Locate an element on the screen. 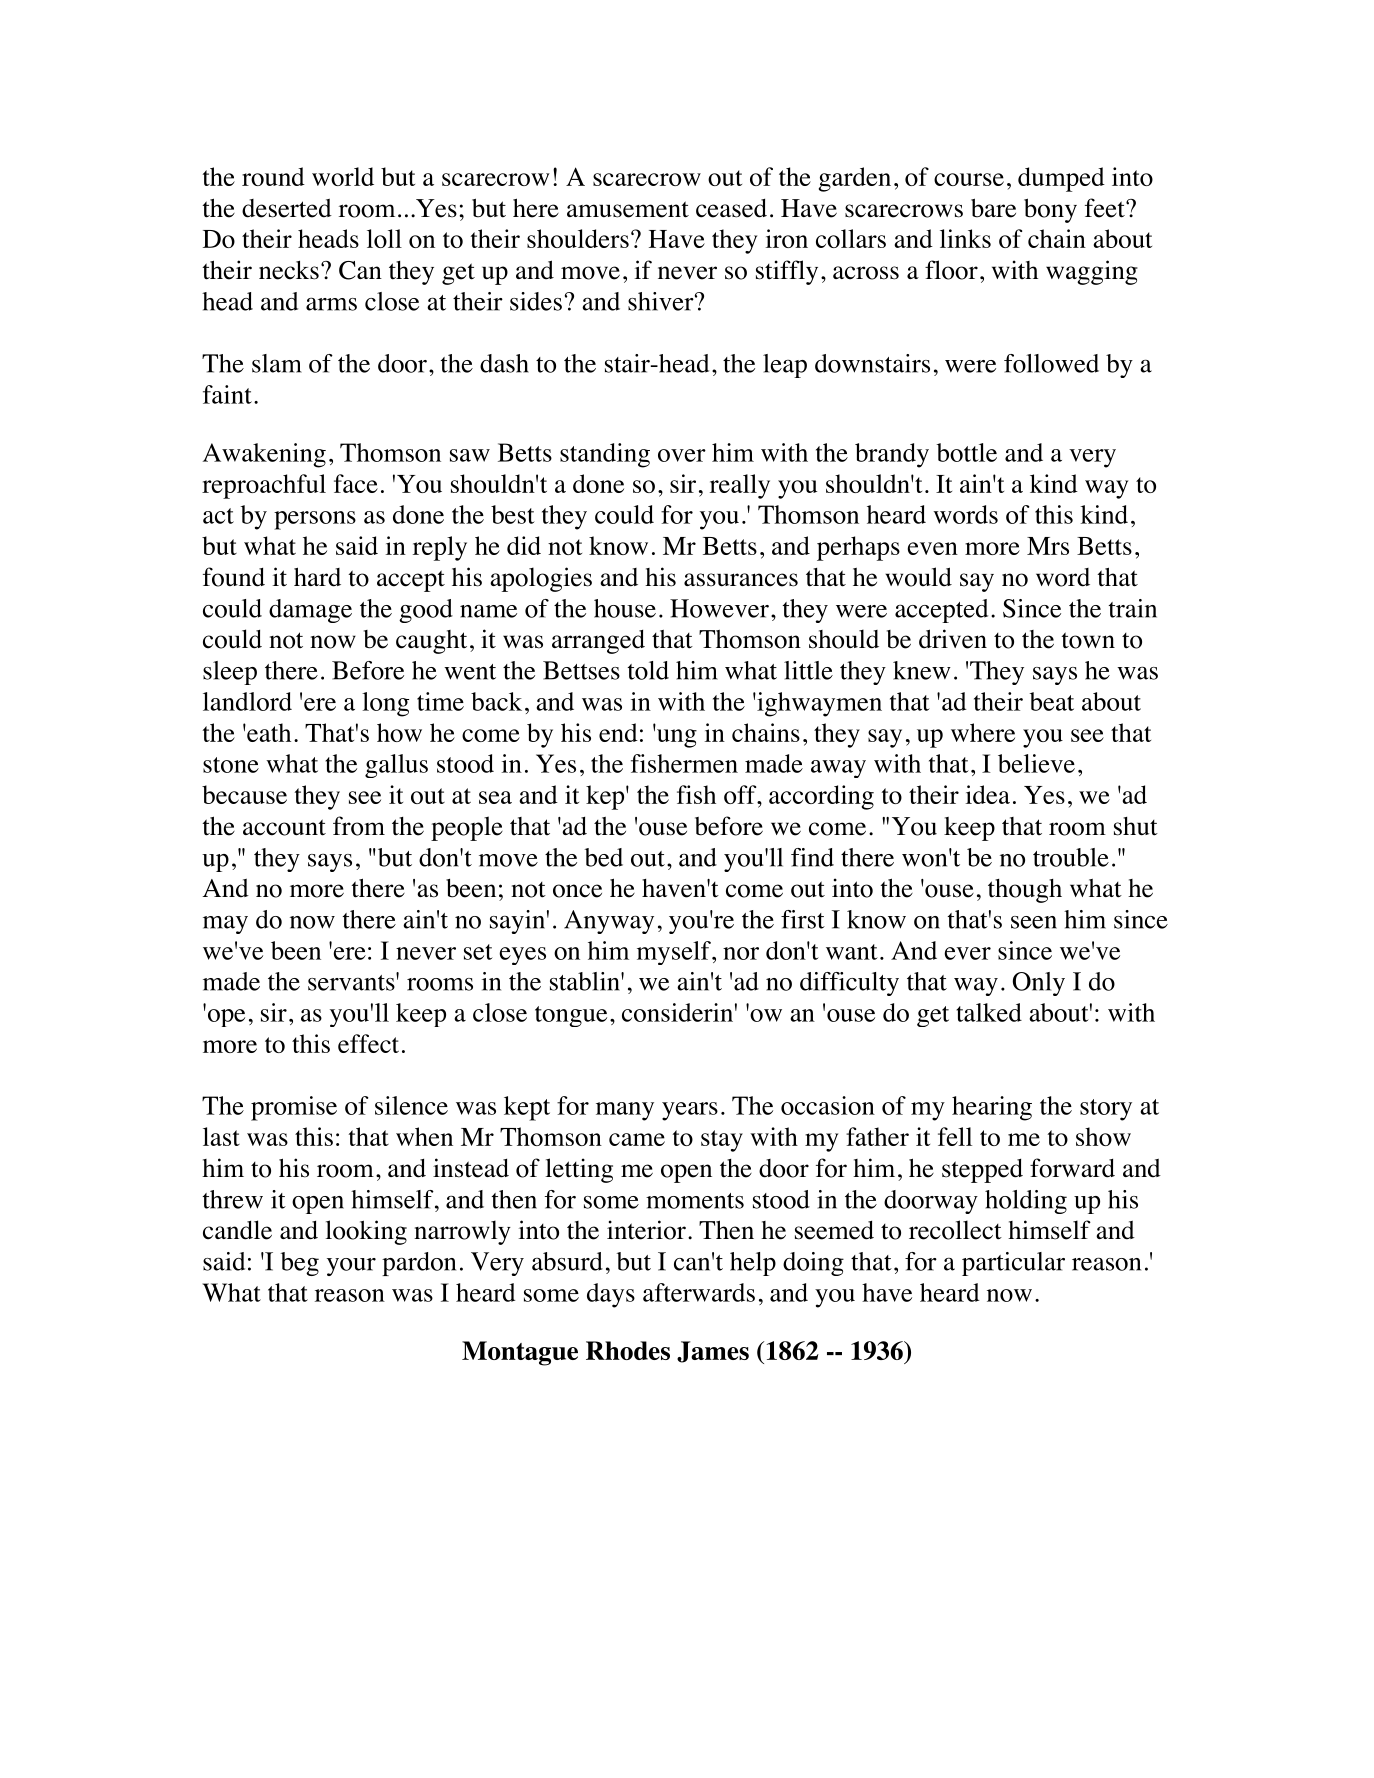  afterwards is located at coordinates (699, 1292).
